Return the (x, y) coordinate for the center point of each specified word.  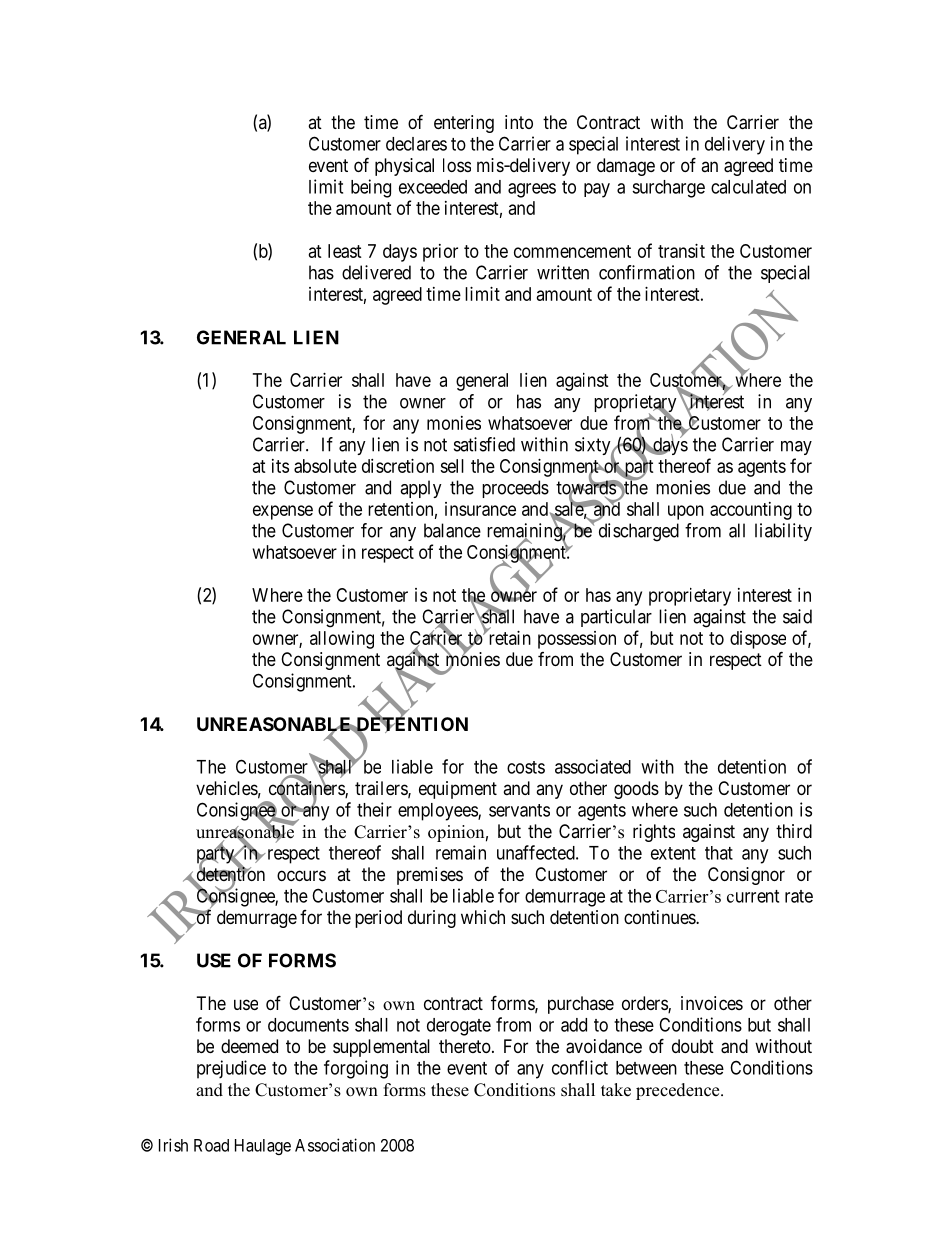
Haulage (263, 1147)
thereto (465, 1046)
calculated (748, 187)
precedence (679, 1091)
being (371, 188)
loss (457, 165)
